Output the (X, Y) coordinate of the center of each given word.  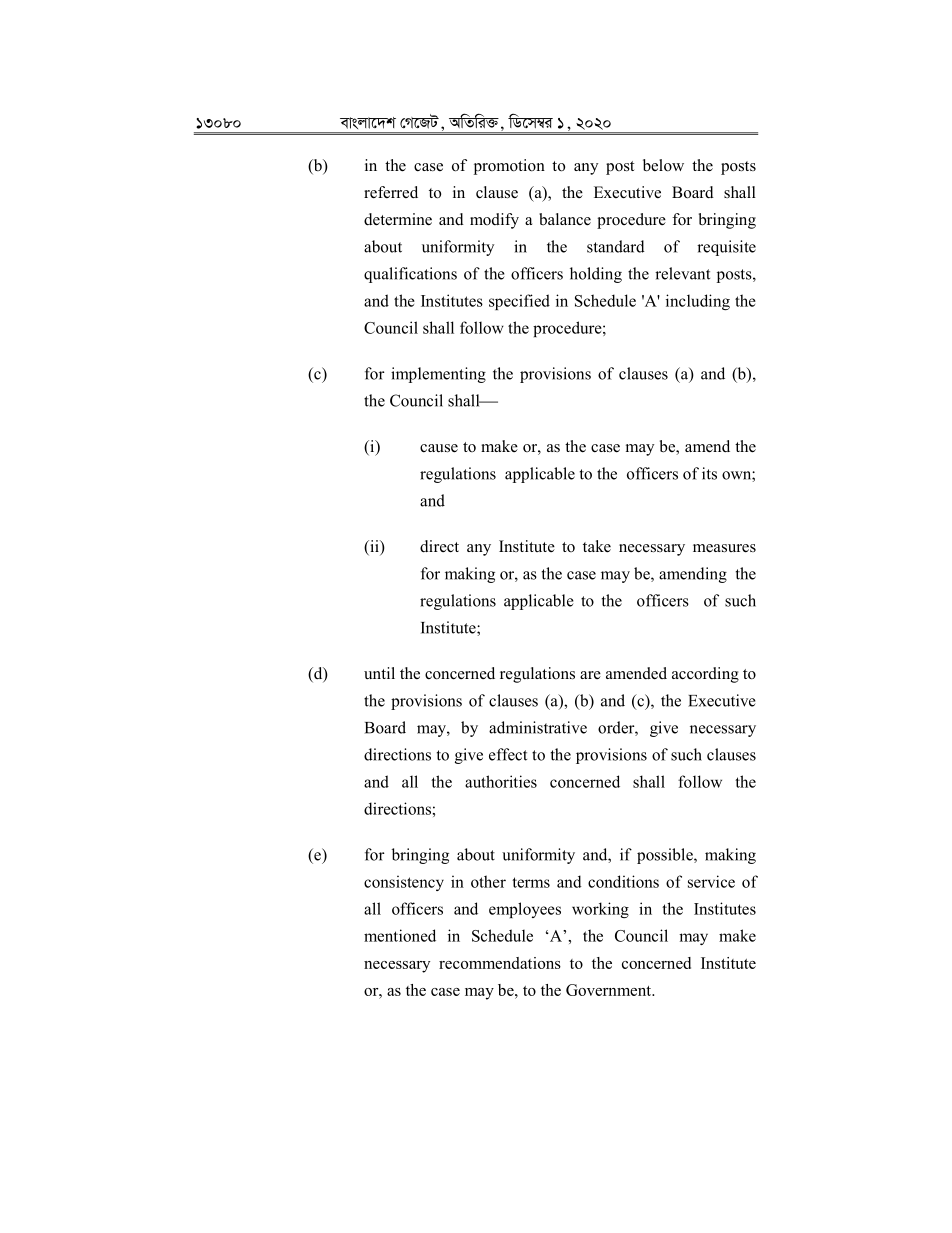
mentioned (400, 935)
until (379, 673)
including (698, 302)
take (597, 546)
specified (519, 302)
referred (391, 192)
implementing (438, 375)
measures (724, 548)
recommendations (500, 963)
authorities (501, 781)
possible (666, 856)
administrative (538, 727)
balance (565, 219)
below (663, 165)
